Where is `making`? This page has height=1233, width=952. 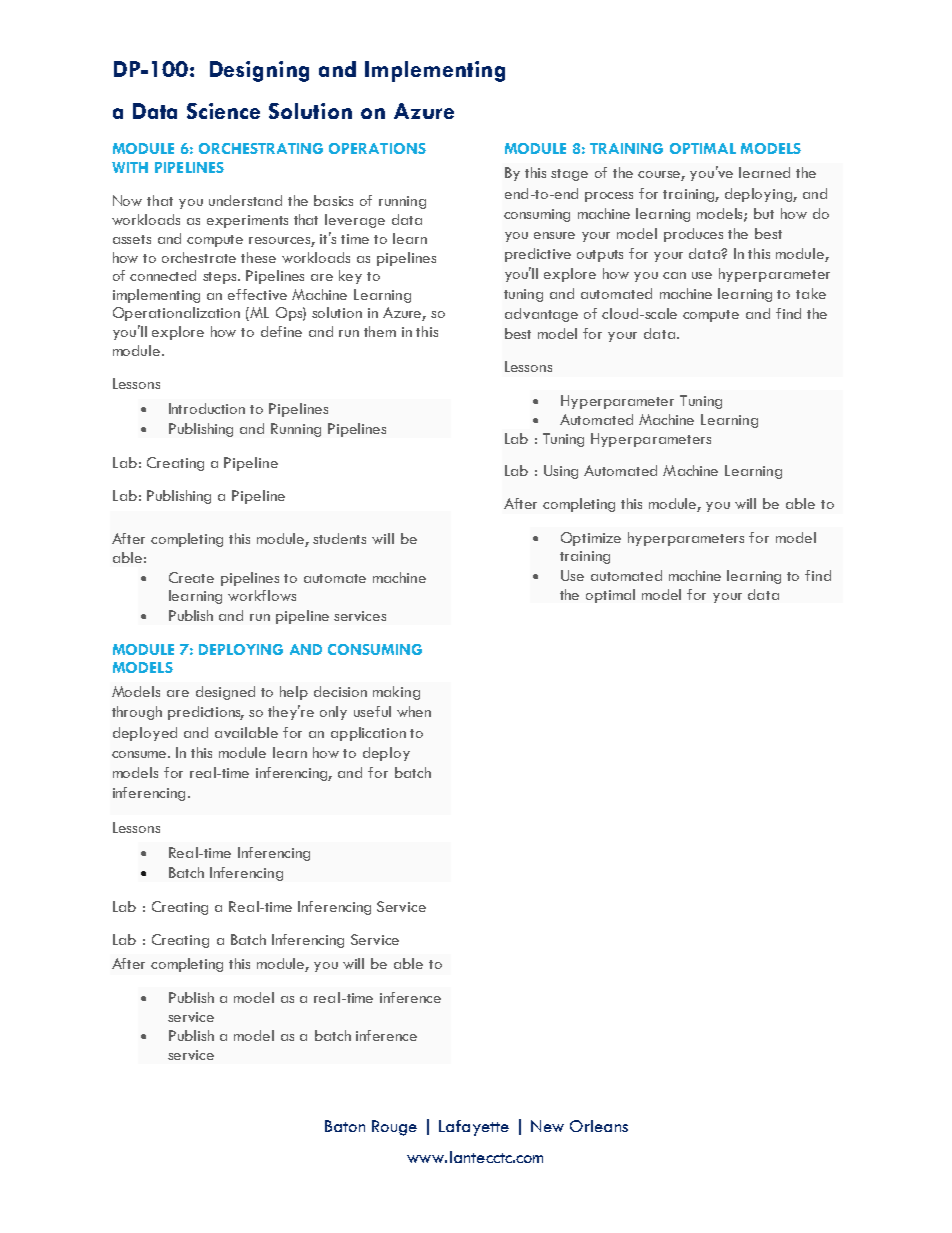 making is located at coordinates (396, 693).
